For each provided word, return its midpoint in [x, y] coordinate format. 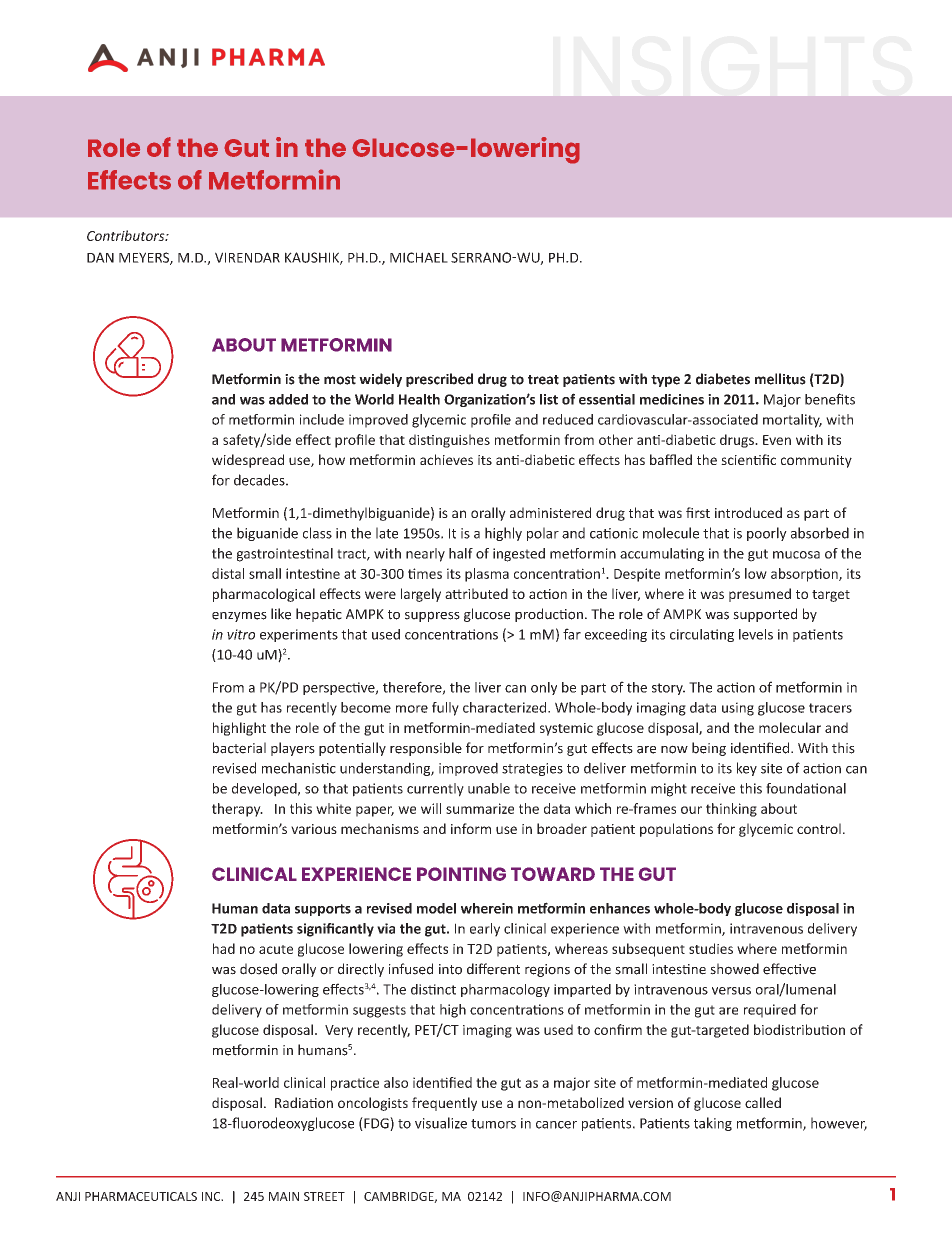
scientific [748, 459]
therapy [237, 810]
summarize [480, 808]
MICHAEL [419, 257]
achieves [446, 459]
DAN [100, 257]
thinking [731, 810]
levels [756, 634]
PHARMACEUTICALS [141, 1196]
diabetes [723, 379]
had [224, 948]
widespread [248, 461]
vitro [241, 634]
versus [731, 991]
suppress [432, 616]
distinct [433, 989]
